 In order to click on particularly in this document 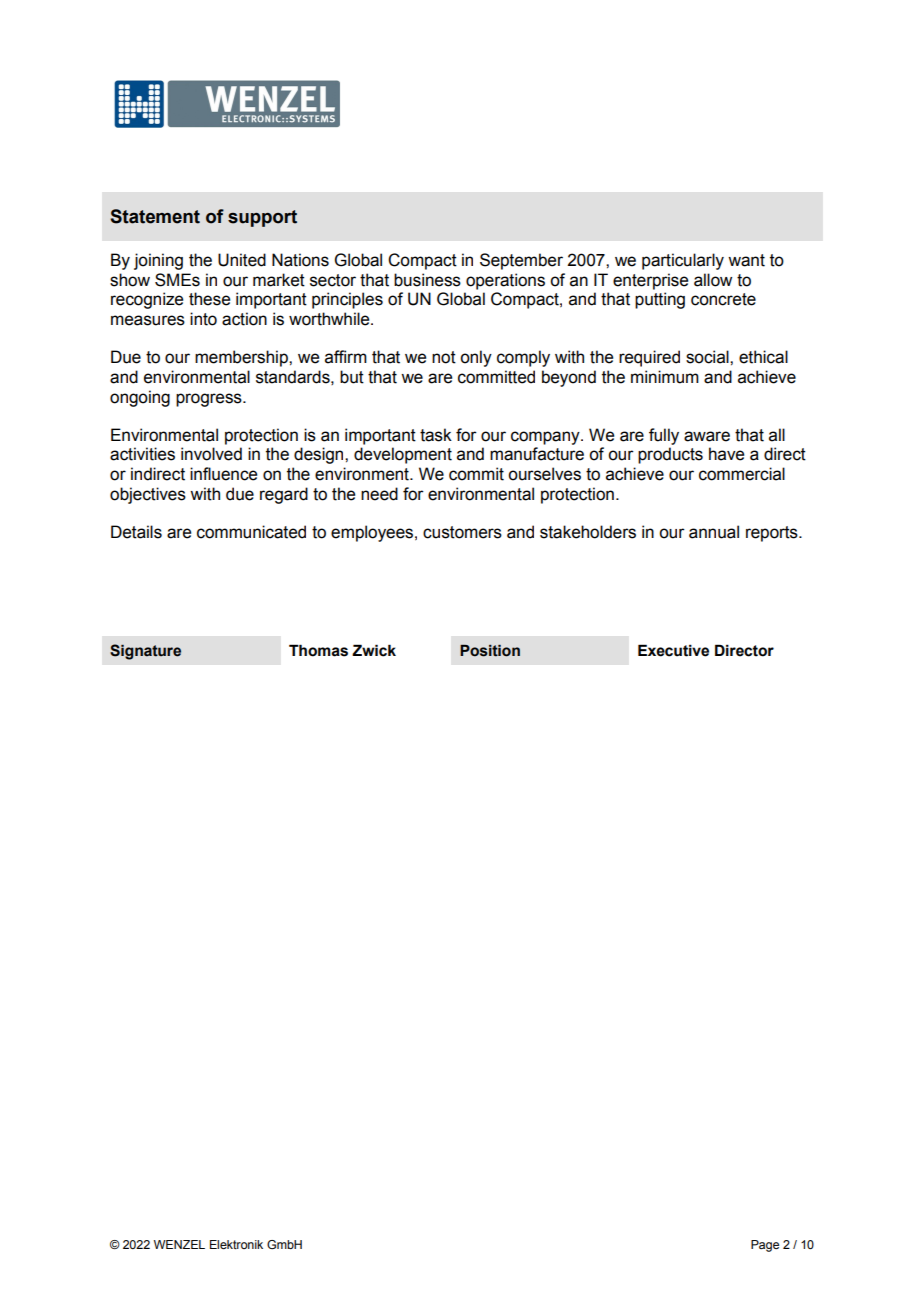, I will do `click(683, 261)`.
